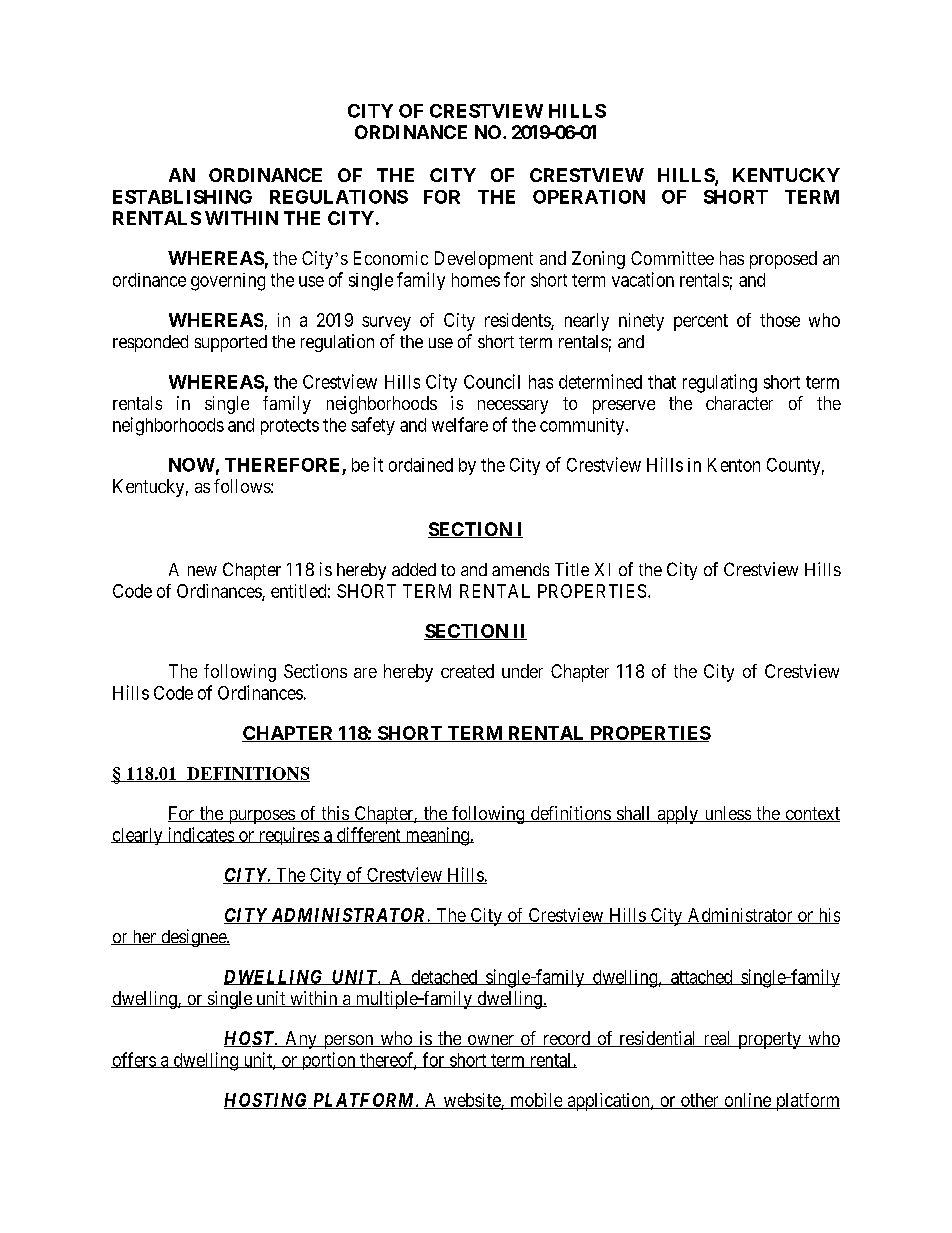 The height and width of the image is (1233, 952). I want to click on website, so click(471, 1101).
